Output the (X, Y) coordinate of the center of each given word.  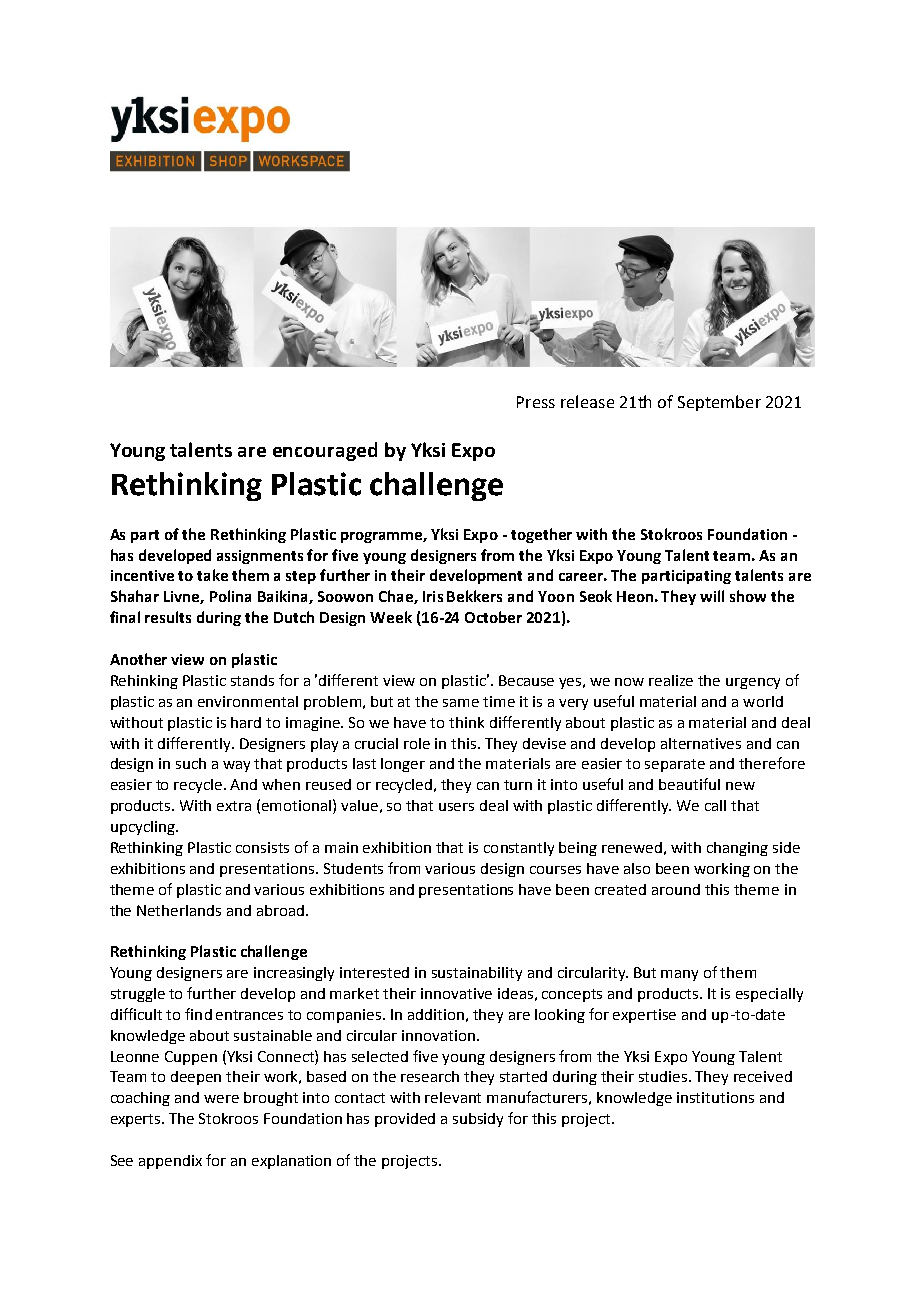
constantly (519, 849)
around (676, 889)
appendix (170, 1162)
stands (252, 680)
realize (671, 680)
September (719, 403)
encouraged (325, 451)
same (461, 703)
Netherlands (179, 910)
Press (536, 402)
